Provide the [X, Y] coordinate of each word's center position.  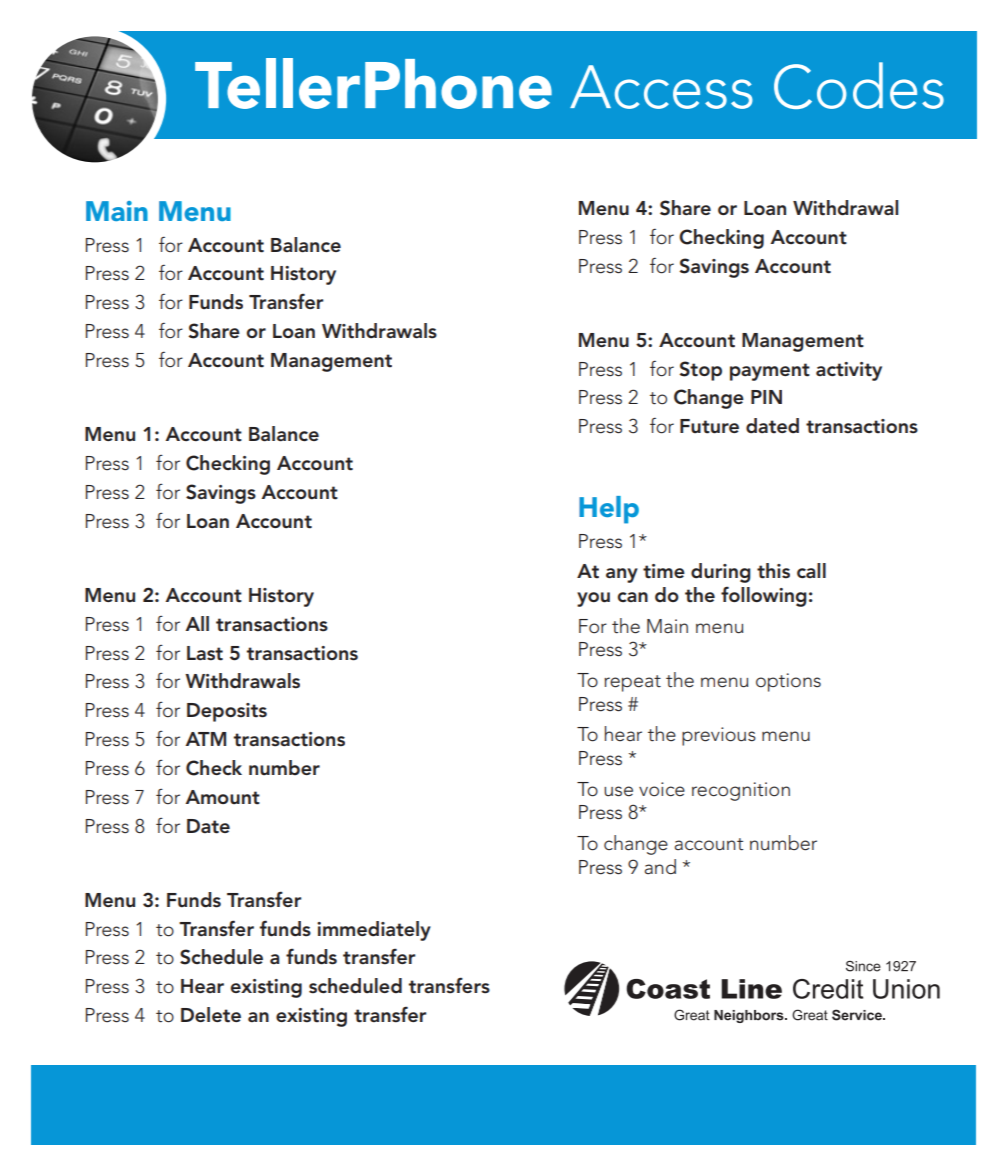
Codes [859, 85]
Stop [700, 371]
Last [205, 653]
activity [849, 371]
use [618, 791]
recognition [741, 791]
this [773, 571]
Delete [211, 1015]
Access [661, 87]
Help [609, 510]
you [593, 599]
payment [770, 372]
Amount [222, 797]
